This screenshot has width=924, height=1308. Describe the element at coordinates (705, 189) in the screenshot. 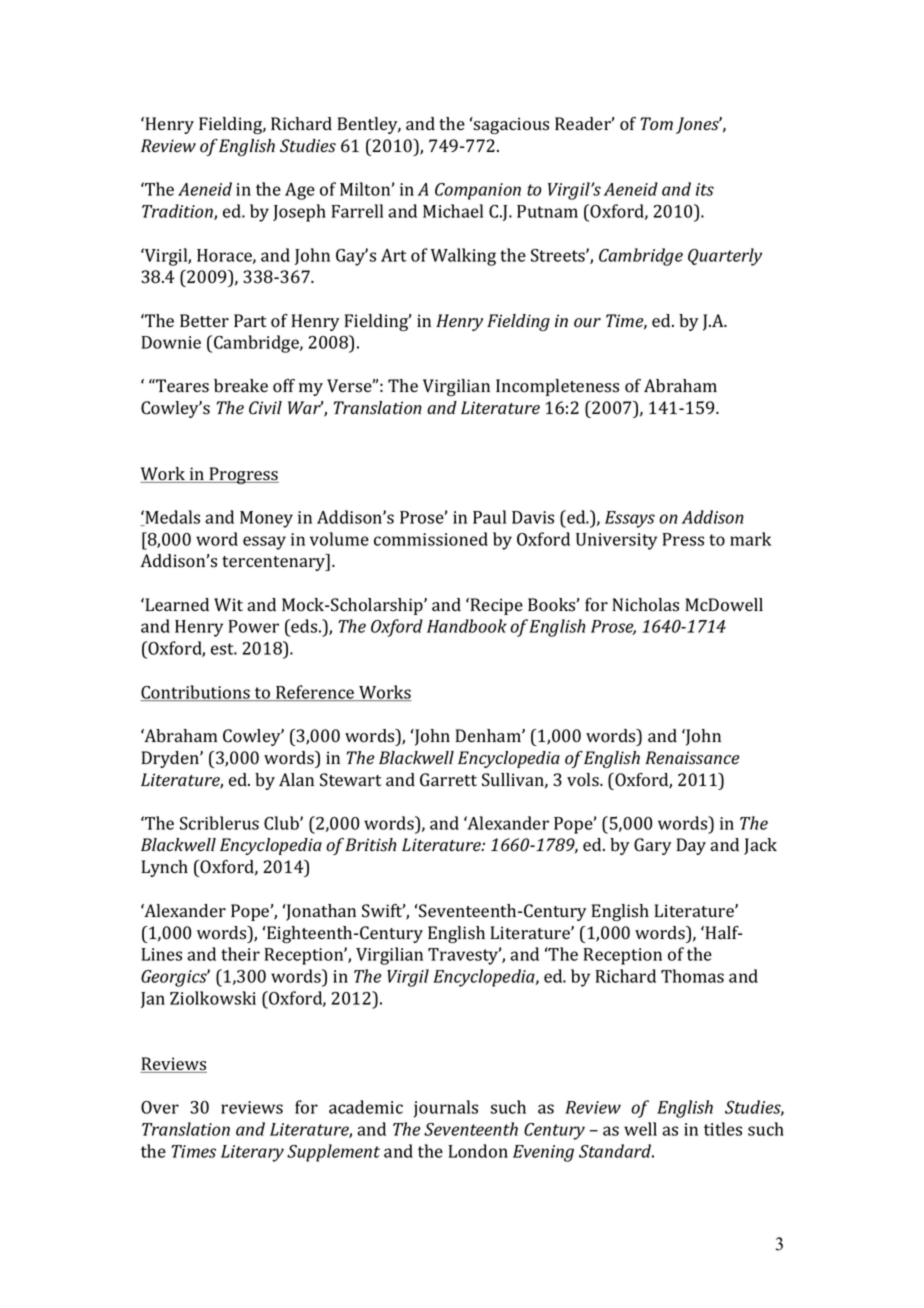

I see `its` at that location.
